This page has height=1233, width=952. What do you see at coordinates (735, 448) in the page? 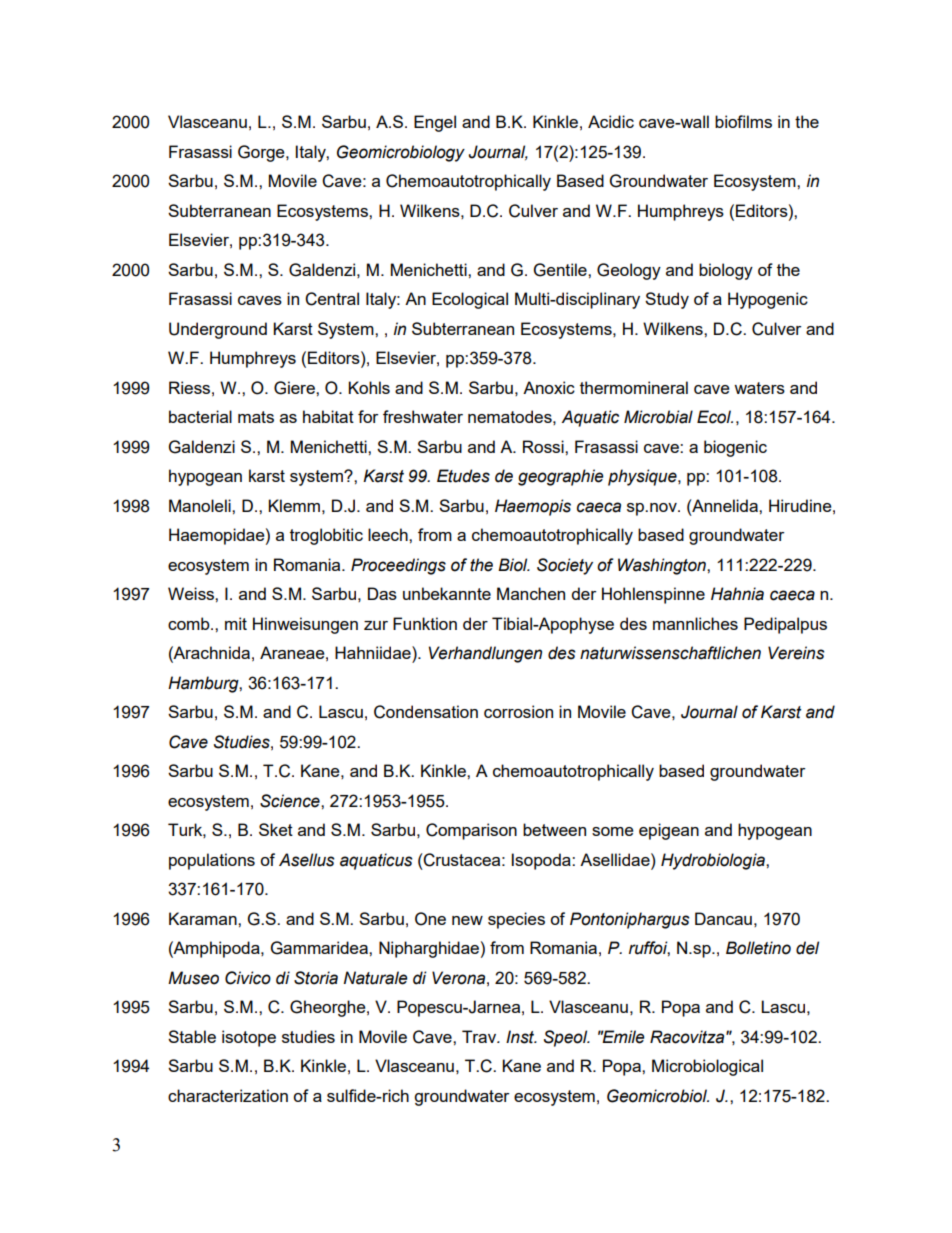
I see `biogenic` at bounding box center [735, 448].
